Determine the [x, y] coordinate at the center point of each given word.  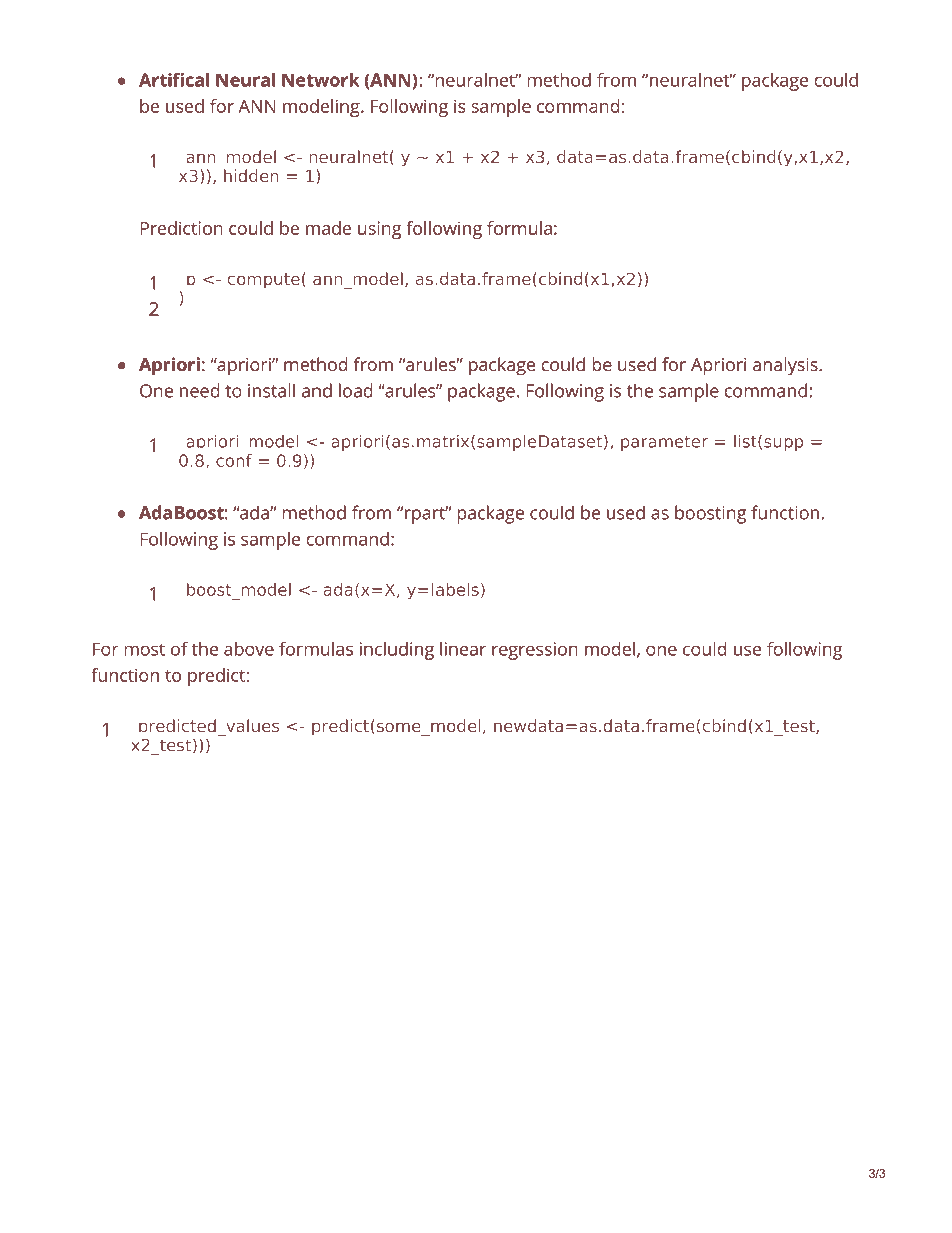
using [379, 230]
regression [535, 651]
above [249, 649]
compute [264, 281]
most [144, 649]
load [356, 390]
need [200, 390]
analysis [786, 366]
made [328, 228]
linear [463, 649]
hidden [251, 175]
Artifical [174, 79]
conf [234, 460]
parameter [664, 443]
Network [321, 80]
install [271, 390]
